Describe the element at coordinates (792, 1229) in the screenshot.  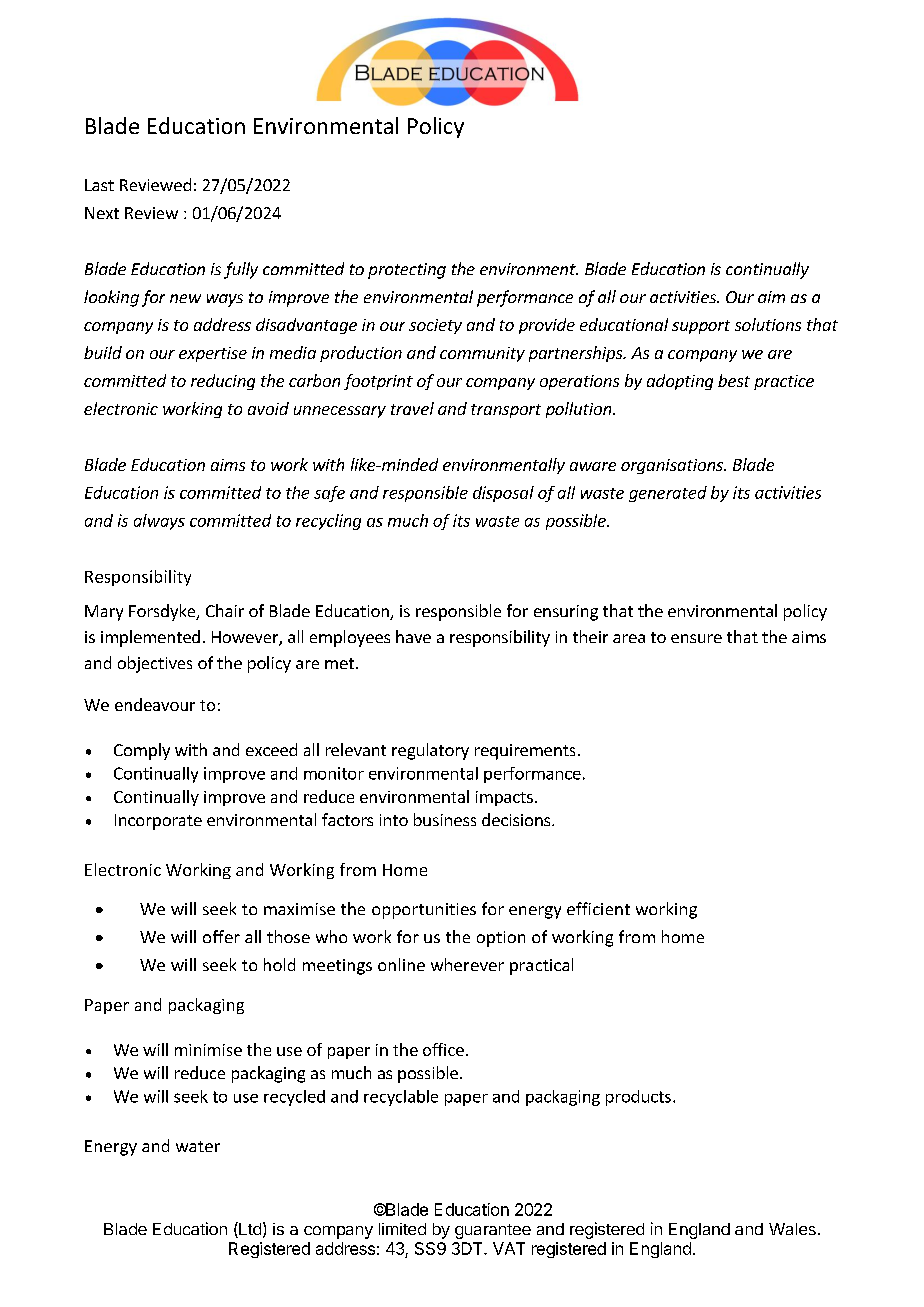
I see `Wales` at that location.
